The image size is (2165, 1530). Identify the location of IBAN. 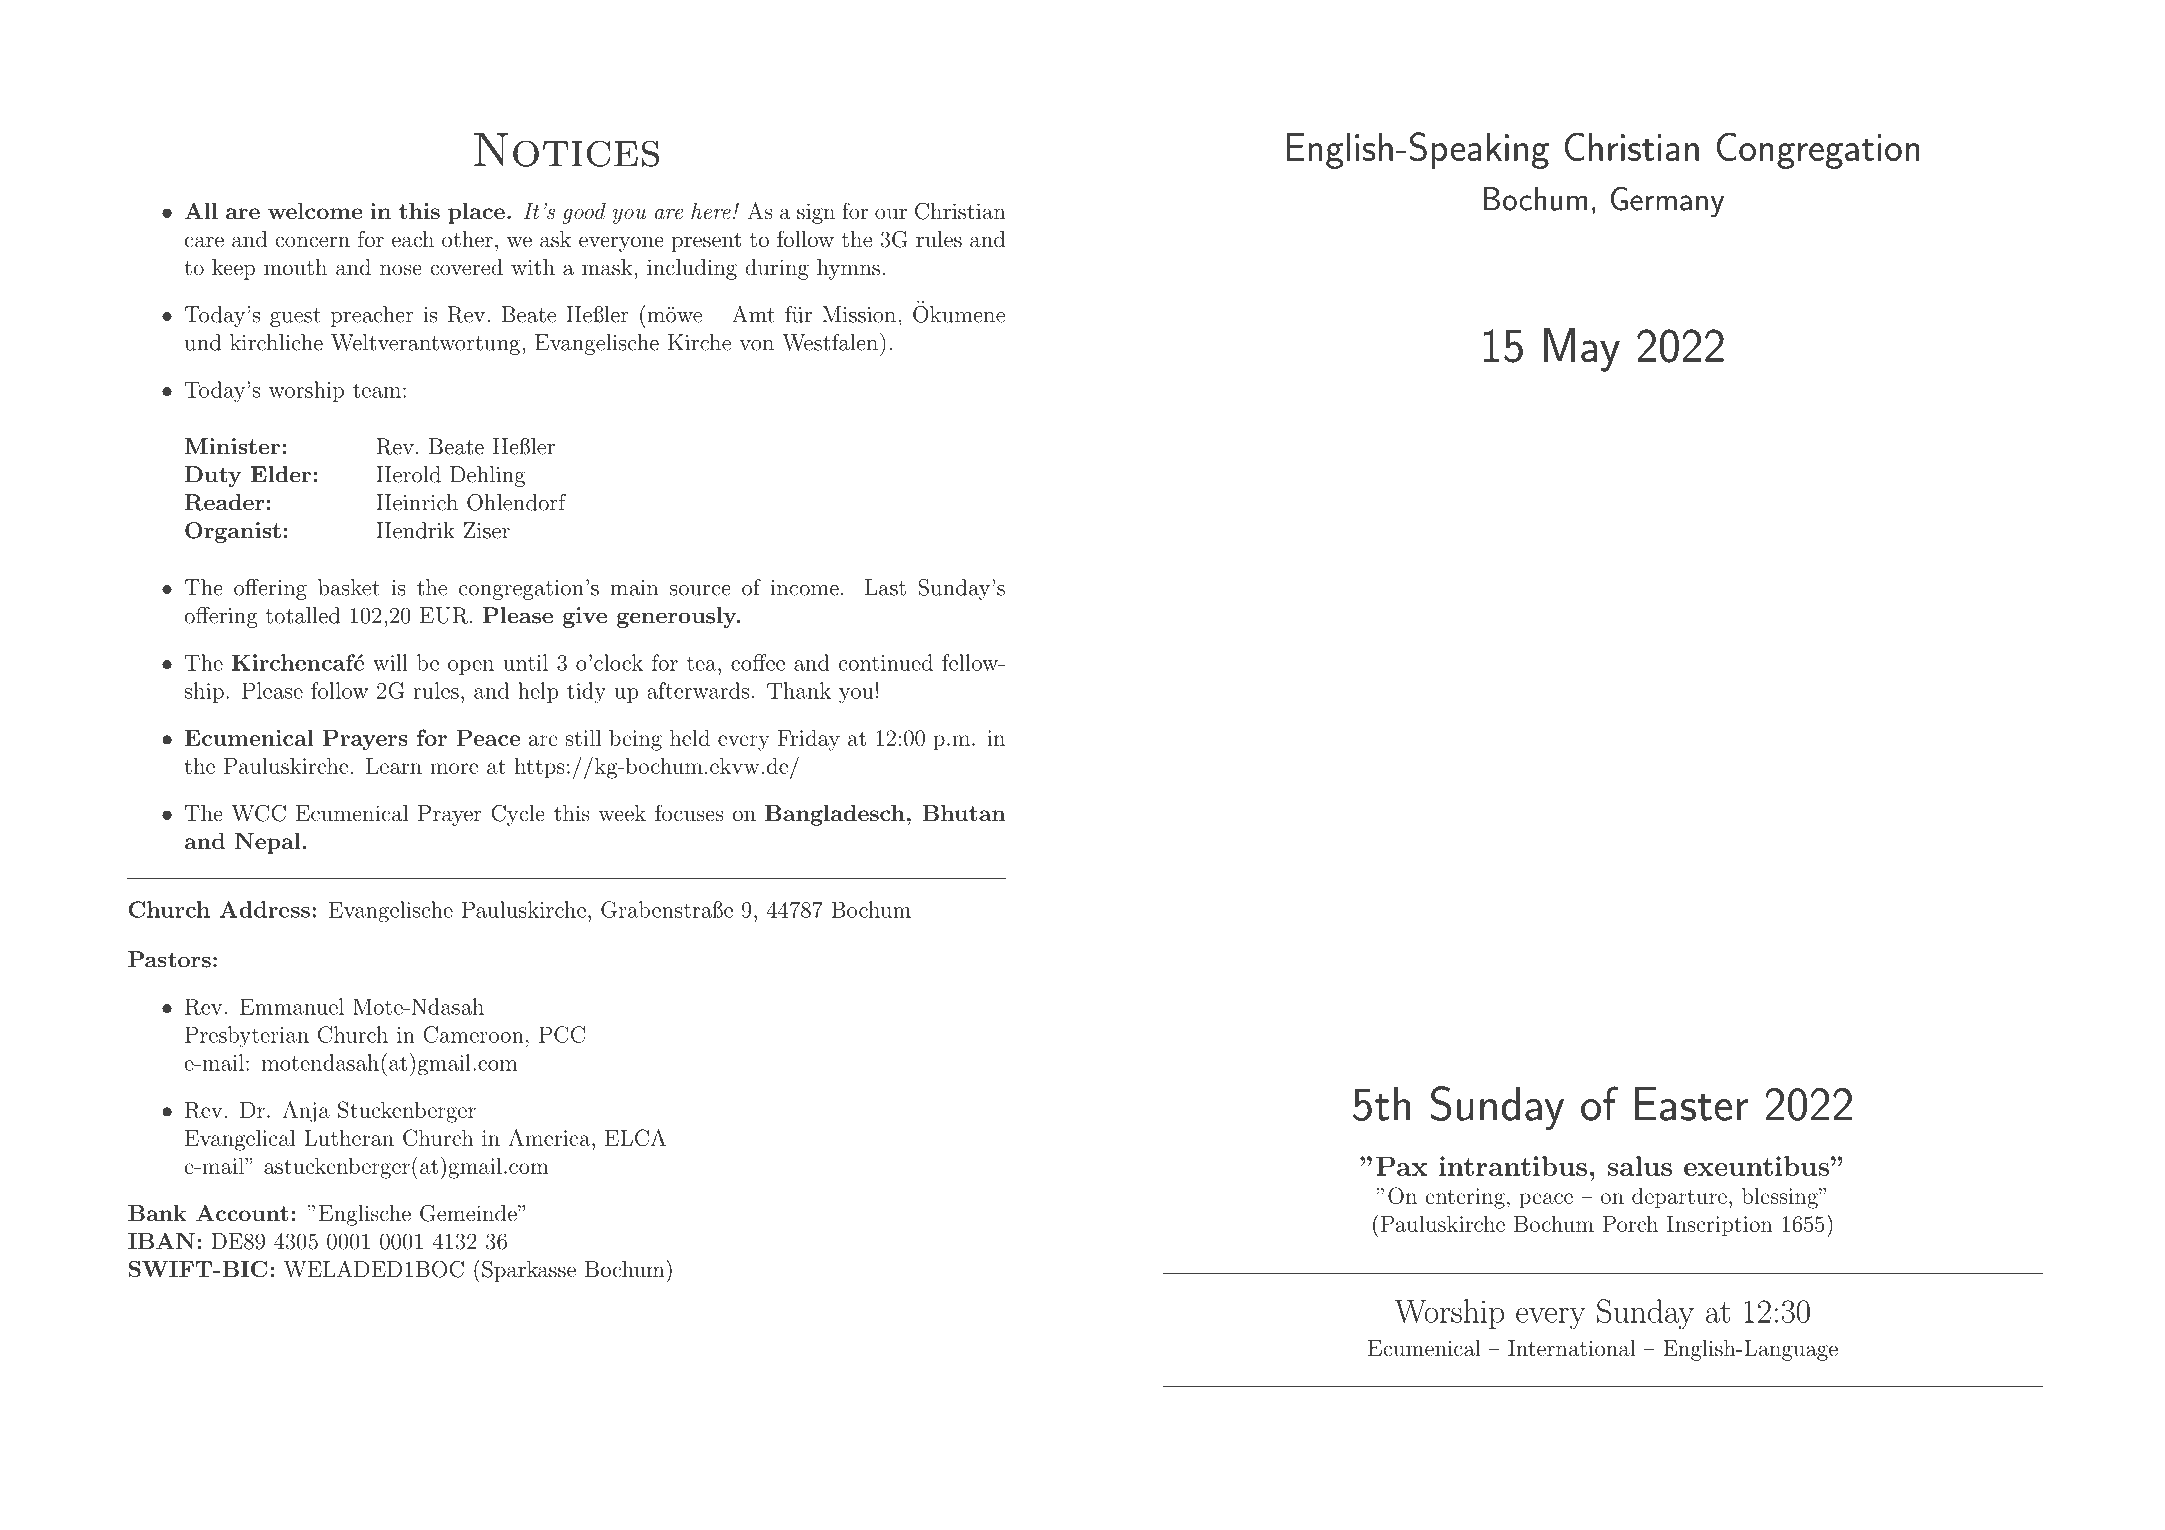
(161, 1241).
